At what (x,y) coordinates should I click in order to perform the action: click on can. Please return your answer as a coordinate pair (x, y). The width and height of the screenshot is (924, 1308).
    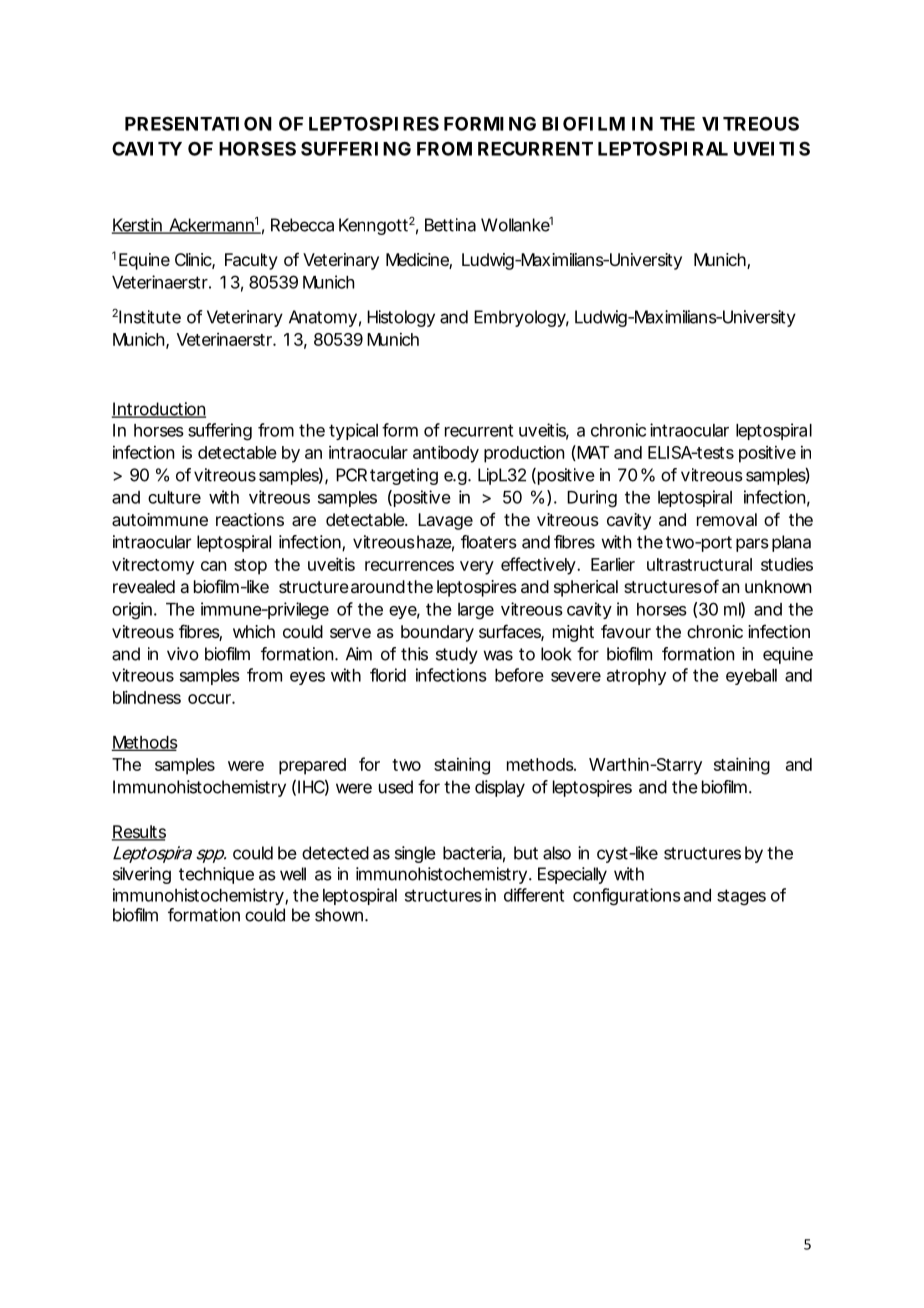
    Looking at the image, I should click on (213, 566).
